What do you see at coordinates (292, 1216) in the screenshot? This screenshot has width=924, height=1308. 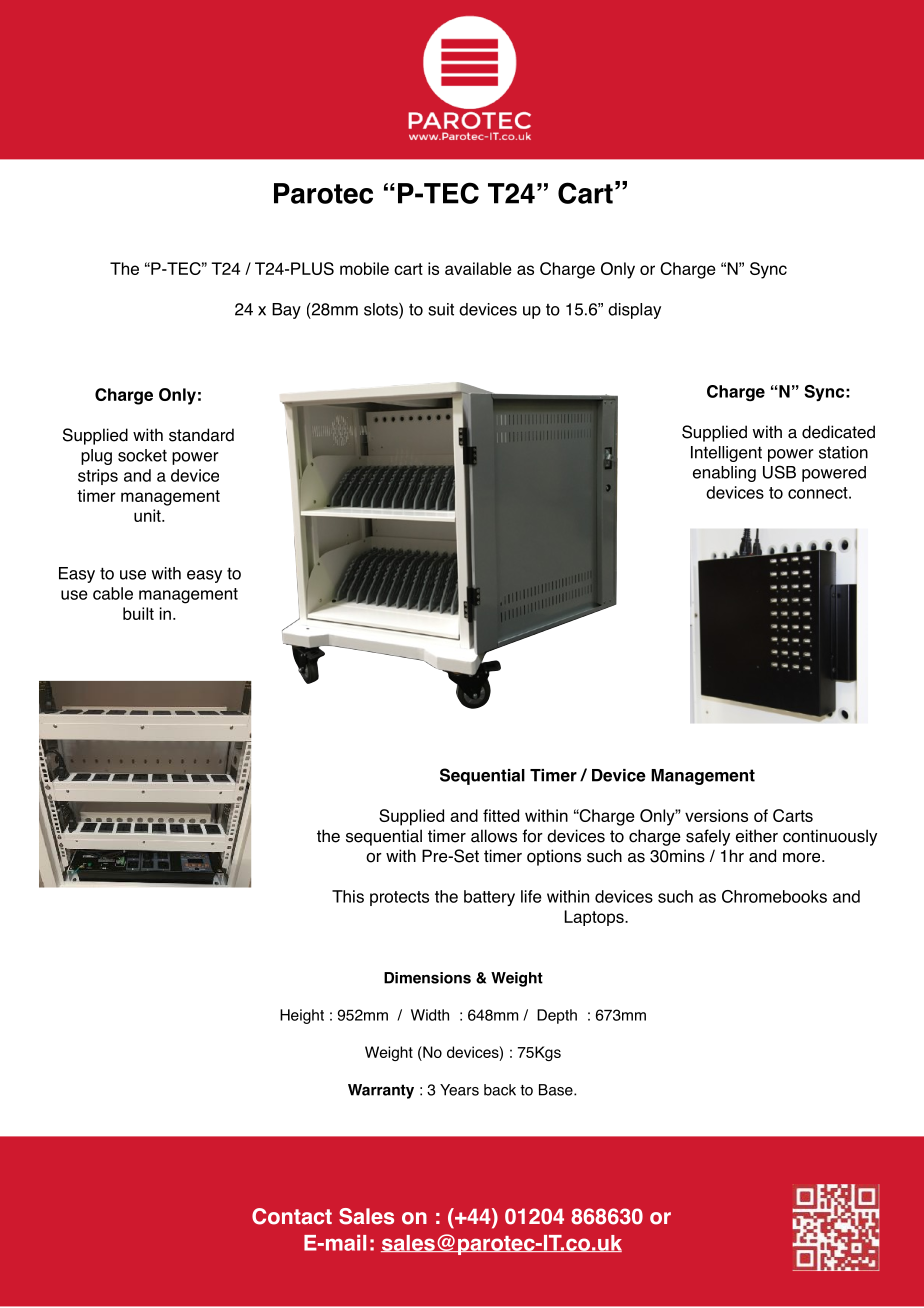 I see `Contact` at bounding box center [292, 1216].
